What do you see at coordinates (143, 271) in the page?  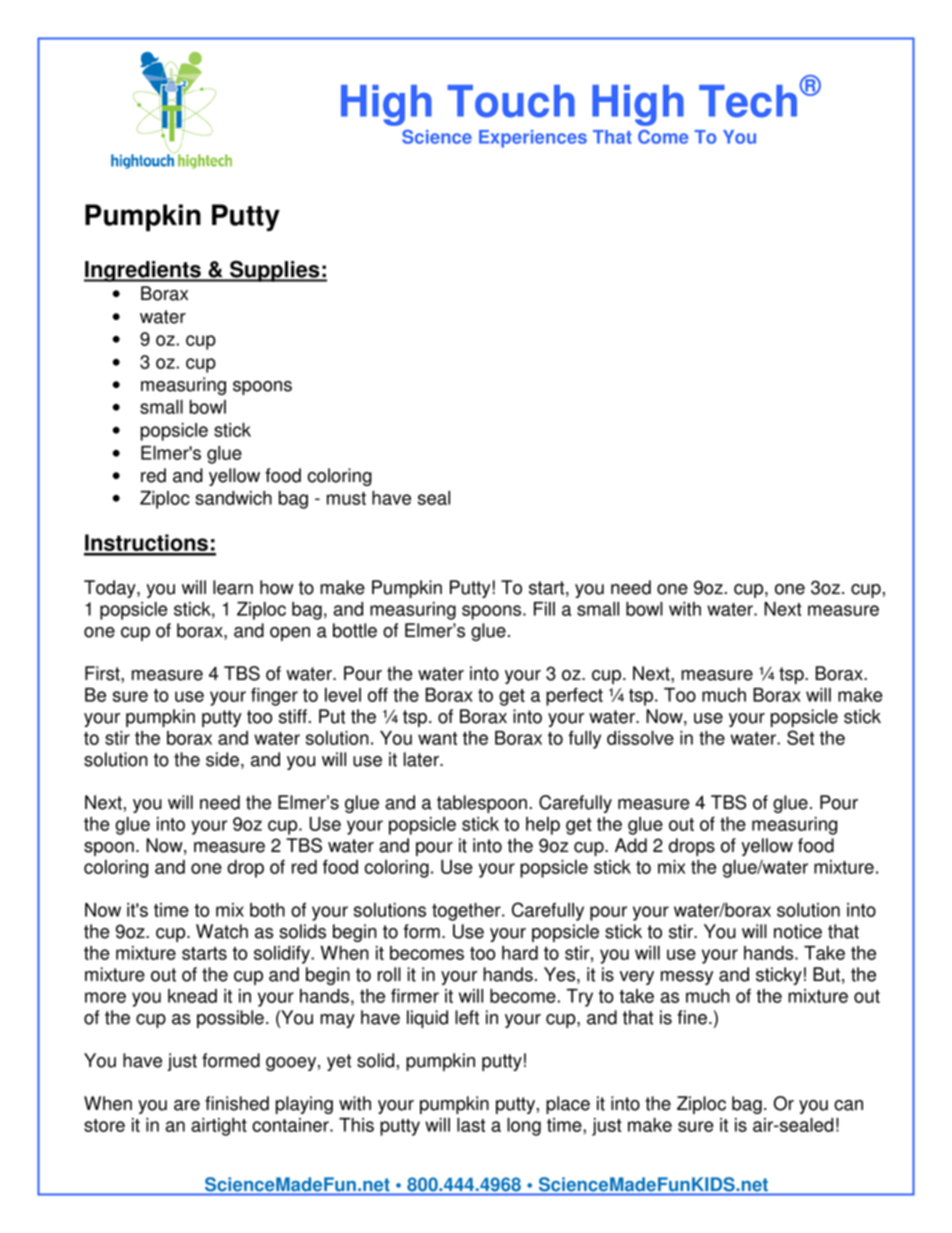 I see `Ingredients` at bounding box center [143, 271].
